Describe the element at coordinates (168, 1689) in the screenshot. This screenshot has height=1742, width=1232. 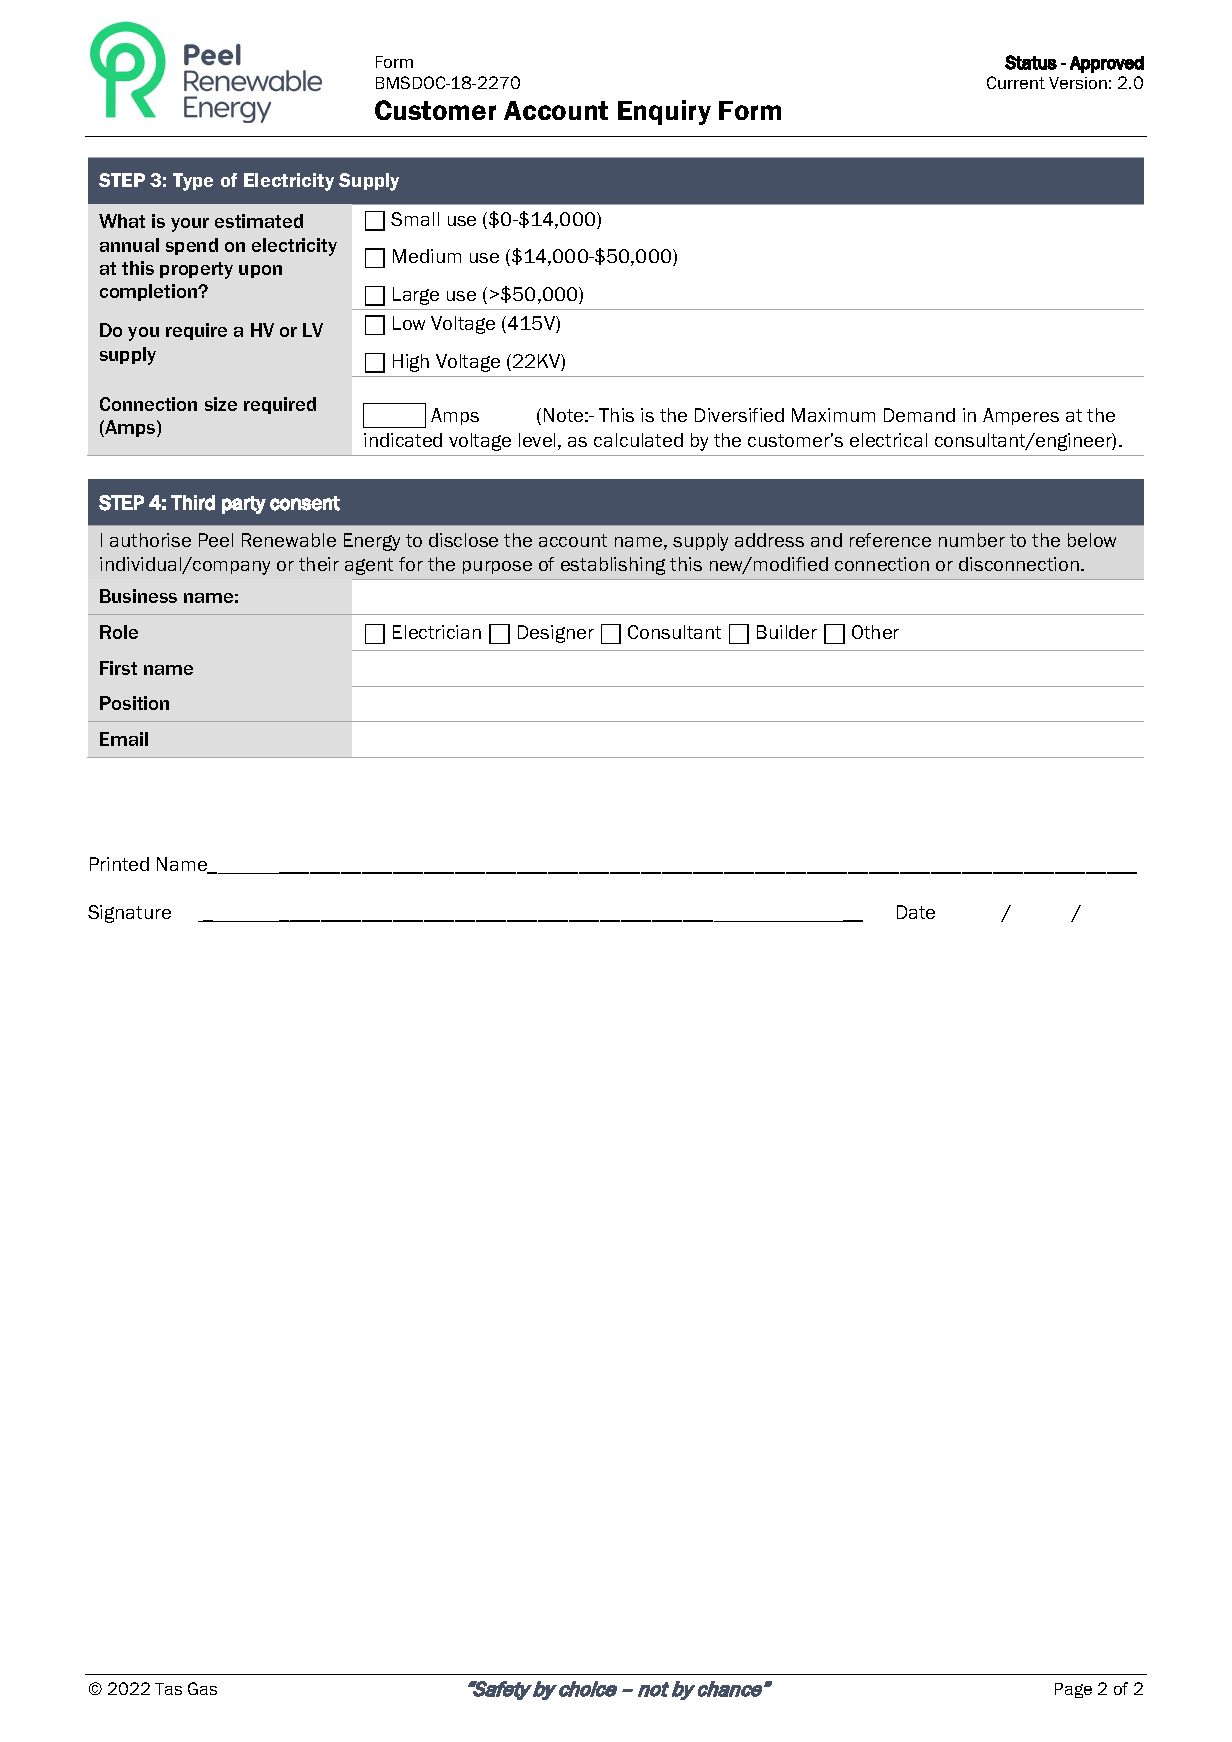
I see `Tas` at that location.
